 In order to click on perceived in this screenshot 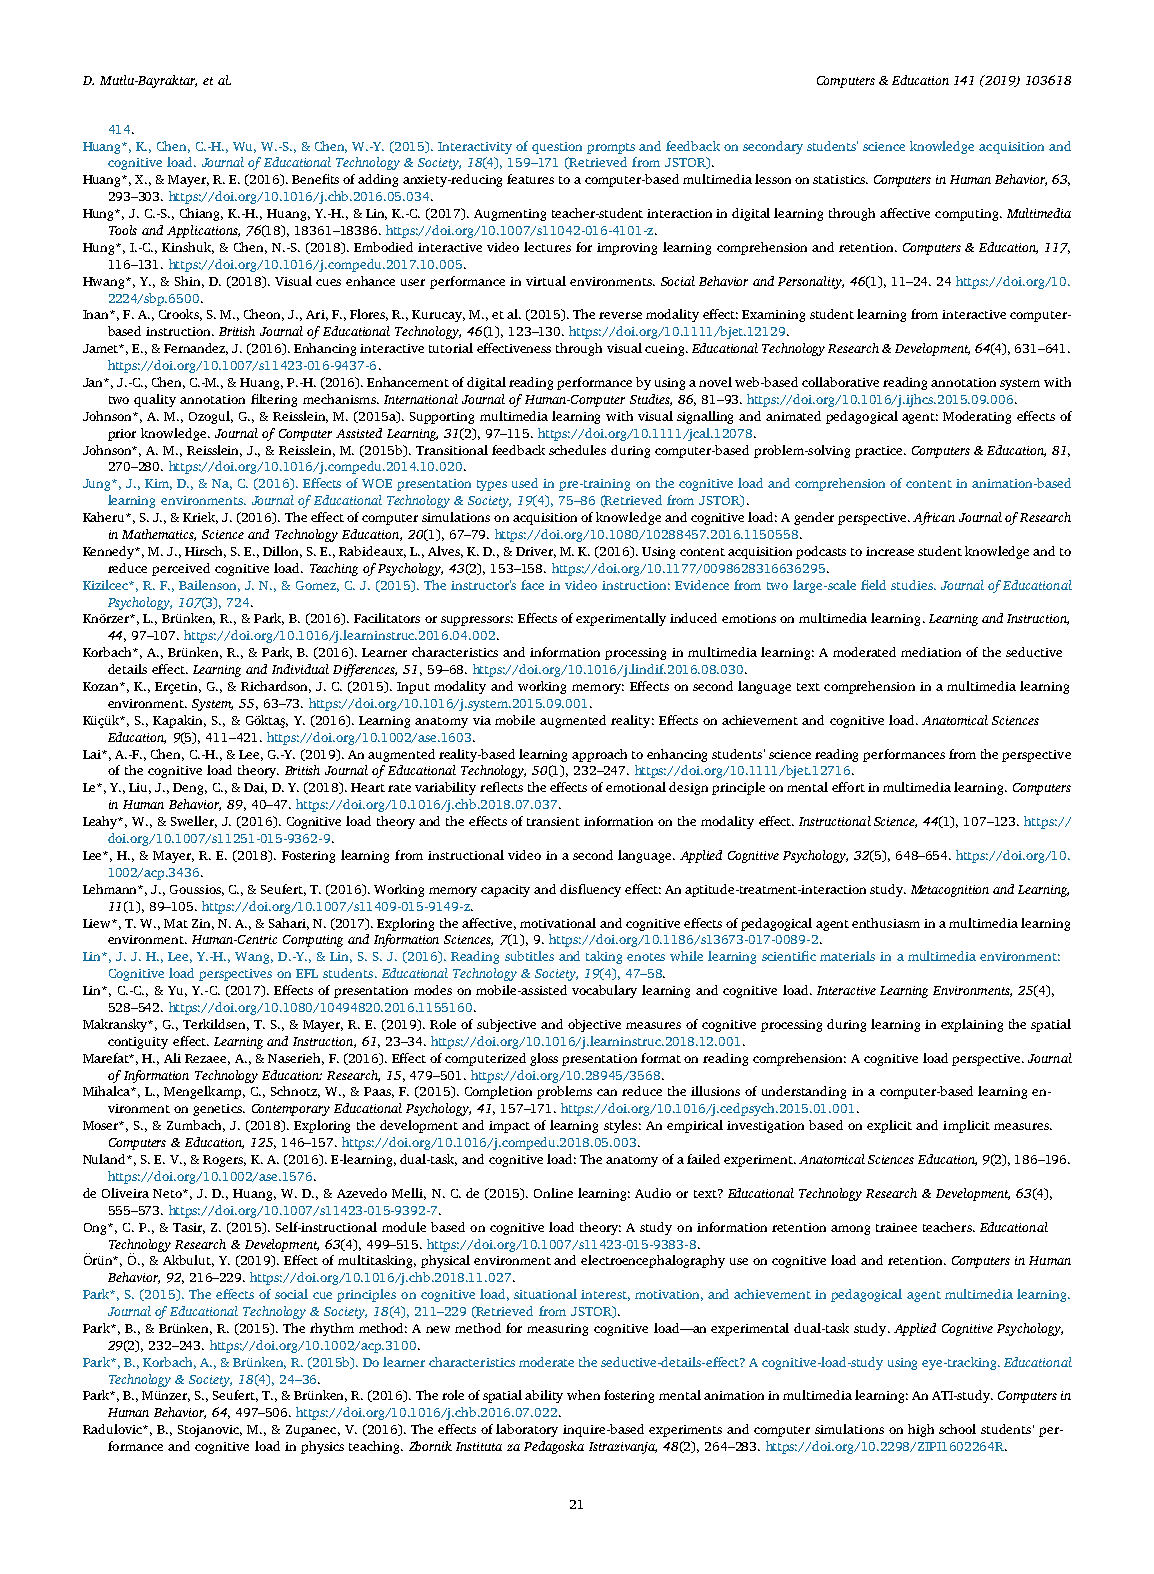, I will do `click(181, 569)`.
